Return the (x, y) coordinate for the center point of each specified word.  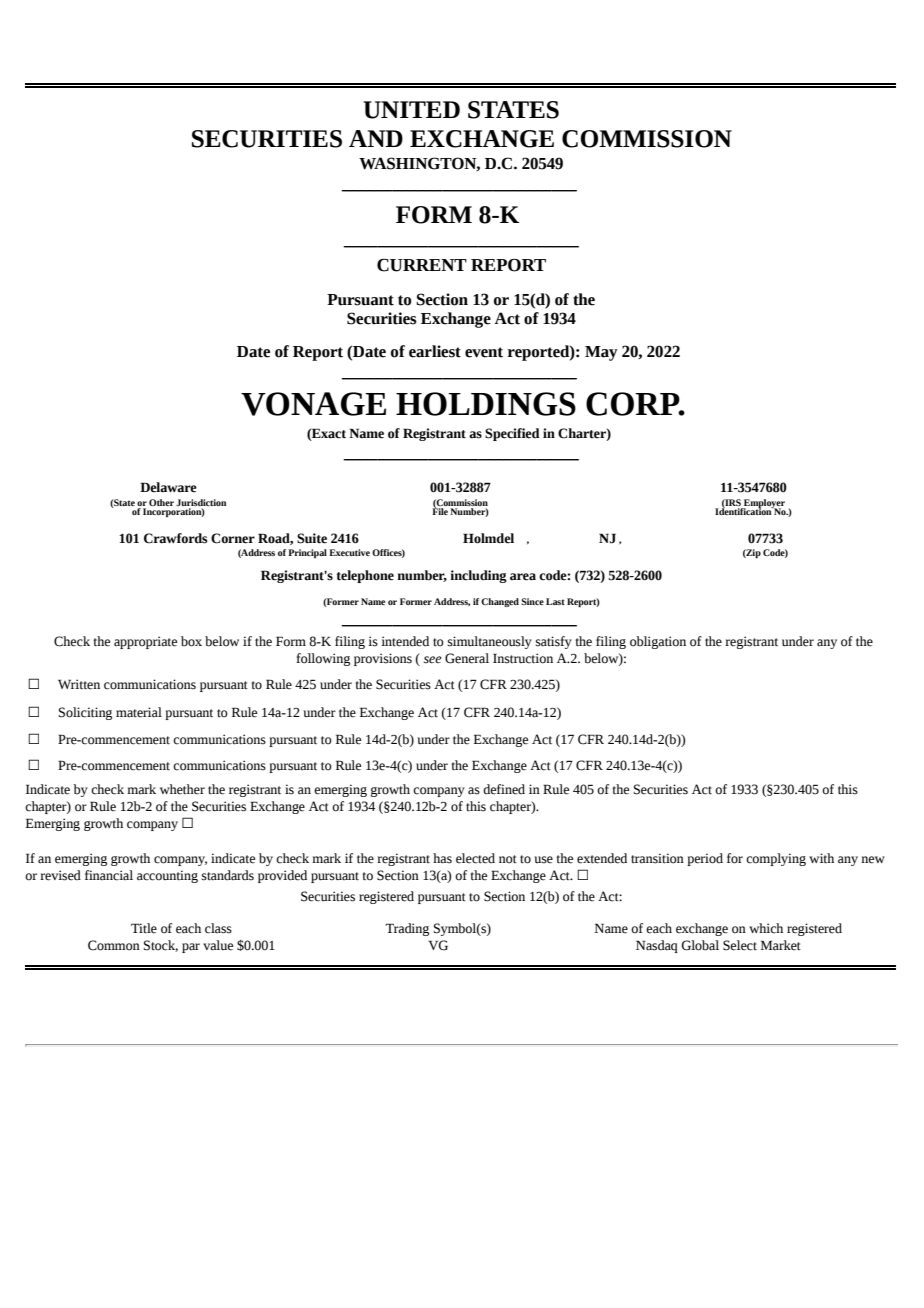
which (766, 928)
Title (144, 928)
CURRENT (422, 265)
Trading (407, 929)
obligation (658, 642)
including (478, 576)
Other (161, 502)
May (601, 353)
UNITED (411, 110)
